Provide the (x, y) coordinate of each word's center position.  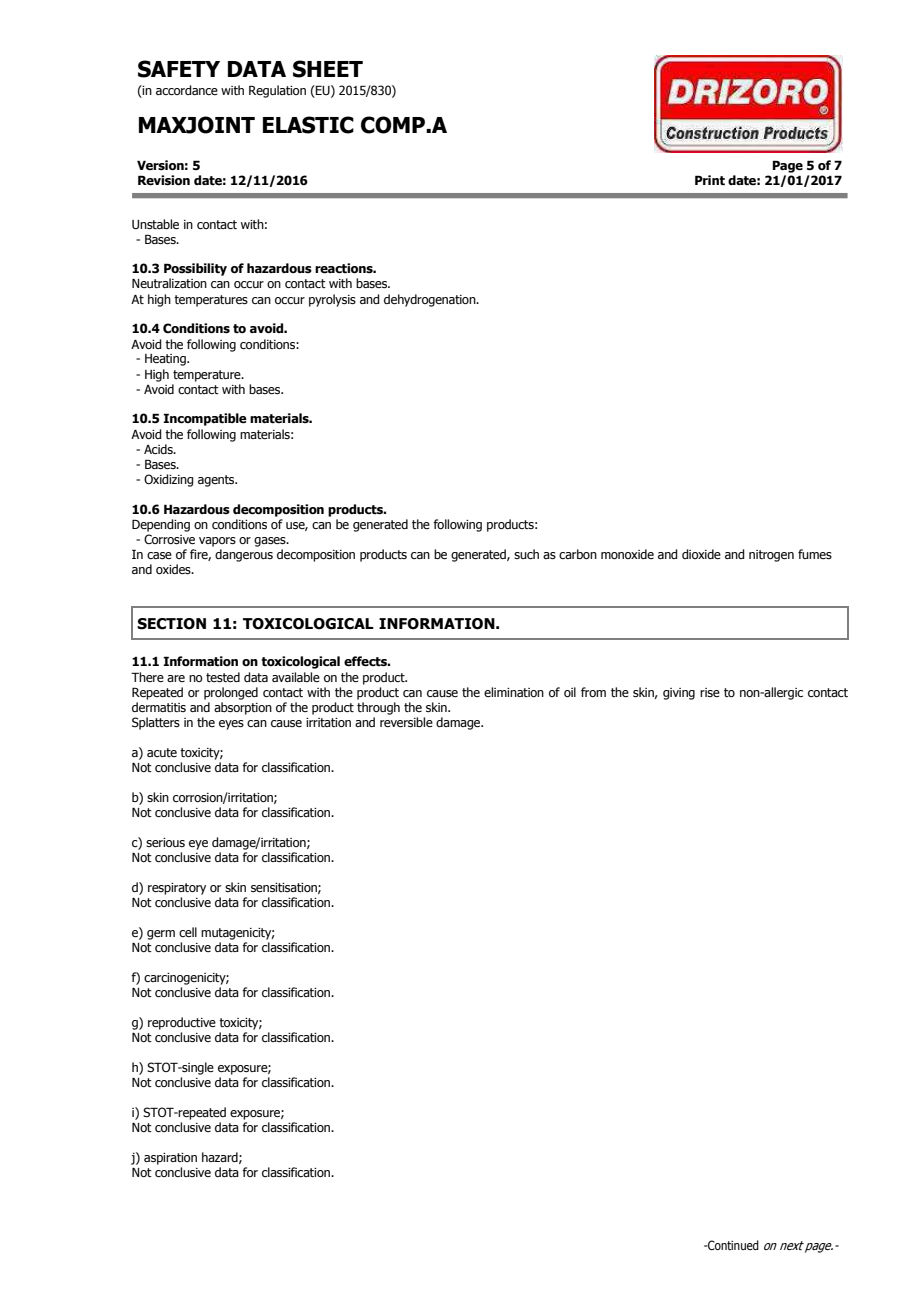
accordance (187, 90)
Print (710, 180)
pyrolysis (332, 300)
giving (679, 694)
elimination (514, 692)
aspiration (170, 1159)
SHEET (328, 69)
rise (710, 692)
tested (223, 677)
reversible (406, 722)
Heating (166, 360)
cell (188, 932)
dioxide (701, 554)
